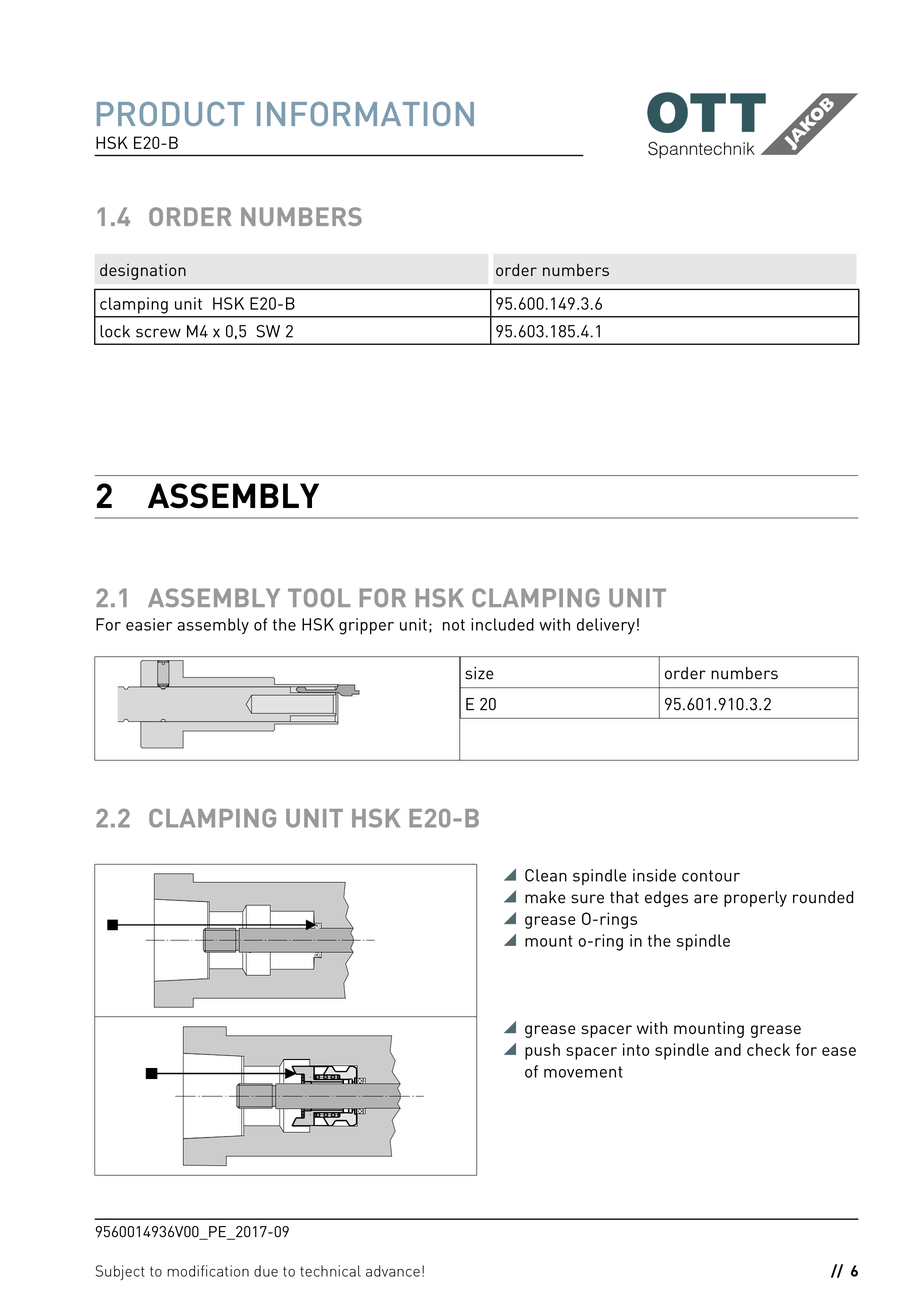 The width and height of the screenshot is (924, 1308). Describe the element at coordinates (479, 673) in the screenshot. I see `size` at that location.
